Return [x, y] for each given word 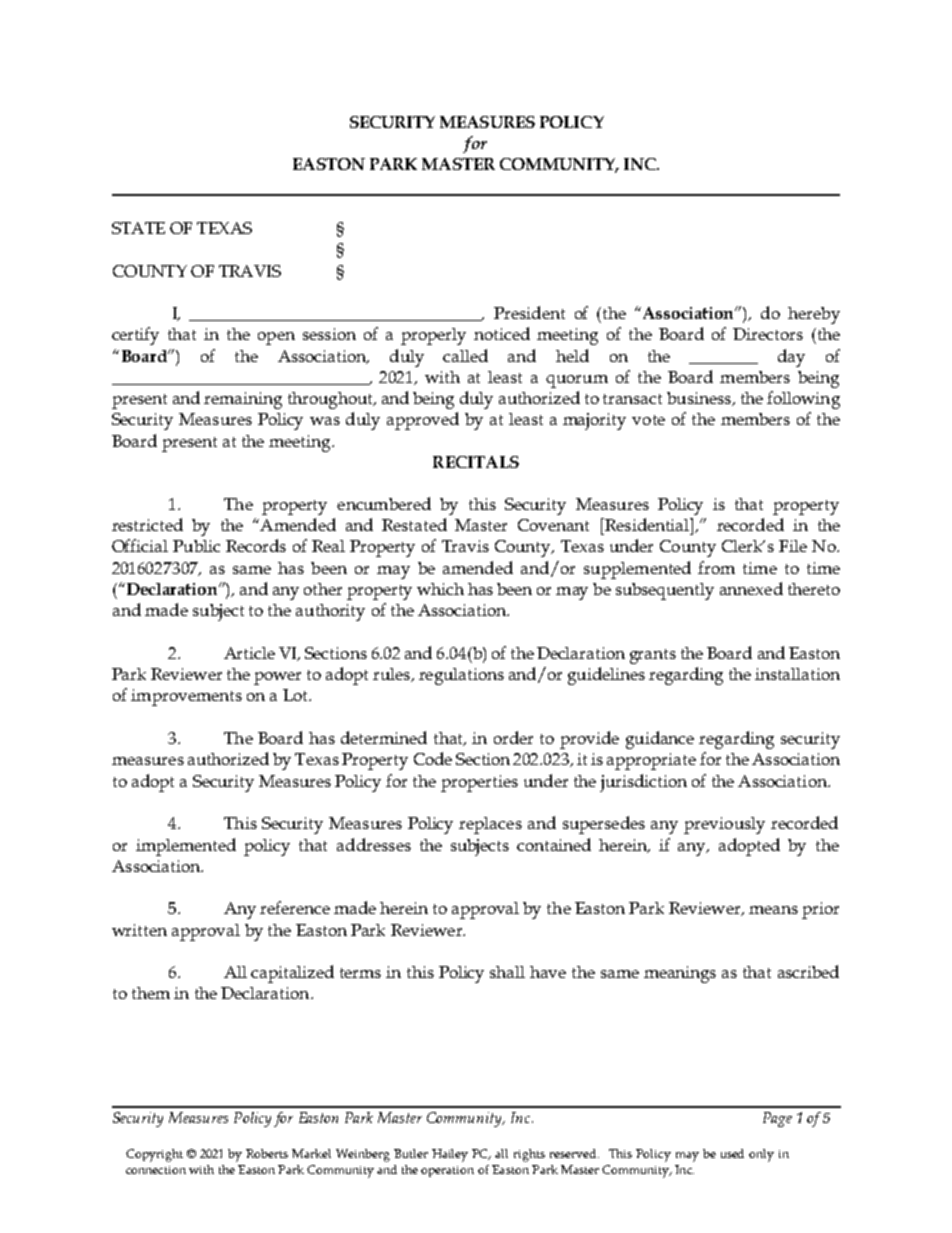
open [276, 338]
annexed [751, 588]
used [732, 1153]
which [440, 589]
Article [249, 653]
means [773, 910]
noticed [502, 333]
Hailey [450, 1155]
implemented [186, 847]
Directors [768, 334]
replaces [490, 825]
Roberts [267, 1153]
